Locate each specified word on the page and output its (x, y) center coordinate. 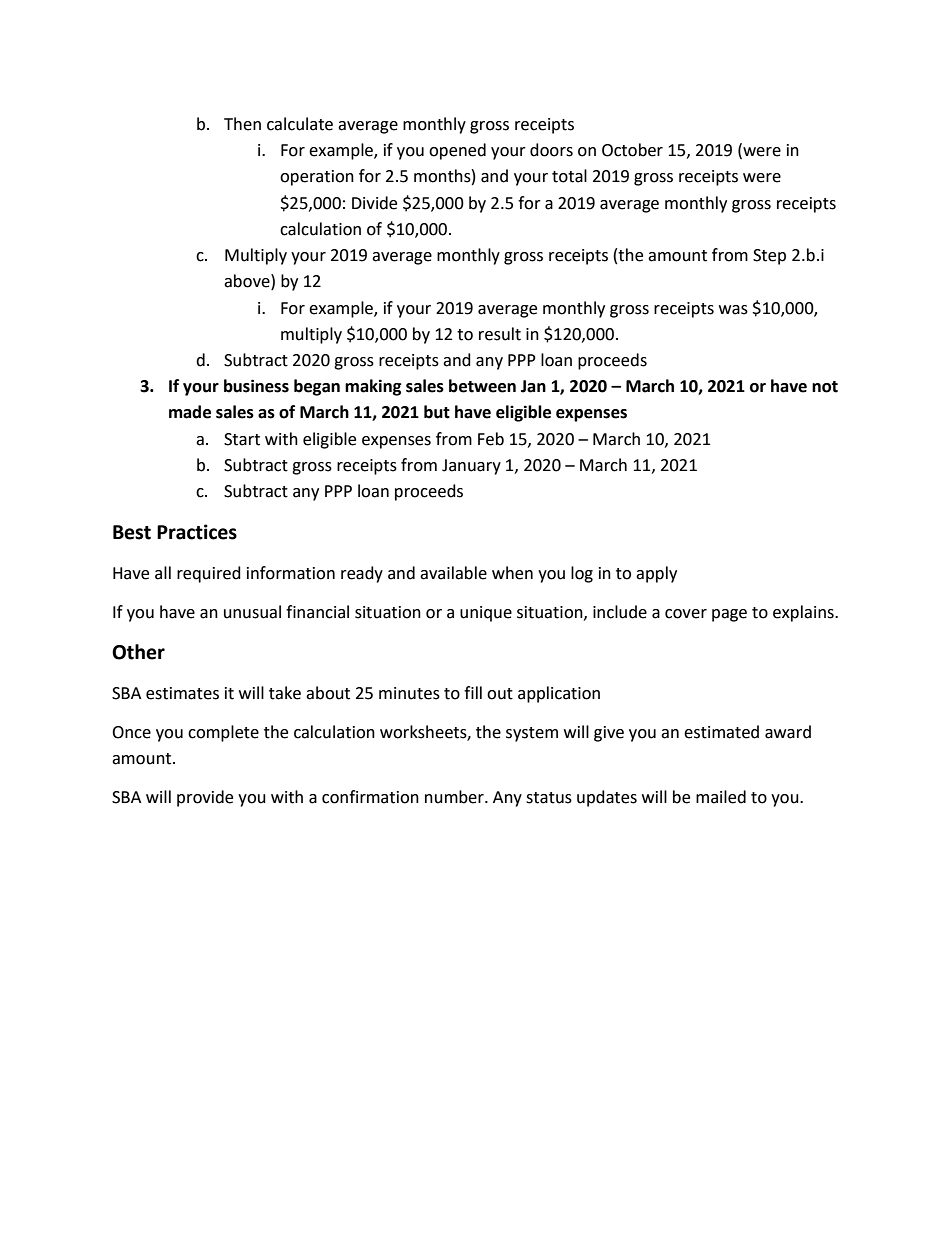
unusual (252, 612)
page (729, 615)
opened (457, 151)
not (825, 387)
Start (242, 439)
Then (242, 124)
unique (486, 614)
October (632, 150)
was (733, 310)
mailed (721, 797)
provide (205, 798)
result (500, 334)
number (455, 797)
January (471, 467)
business (256, 386)
